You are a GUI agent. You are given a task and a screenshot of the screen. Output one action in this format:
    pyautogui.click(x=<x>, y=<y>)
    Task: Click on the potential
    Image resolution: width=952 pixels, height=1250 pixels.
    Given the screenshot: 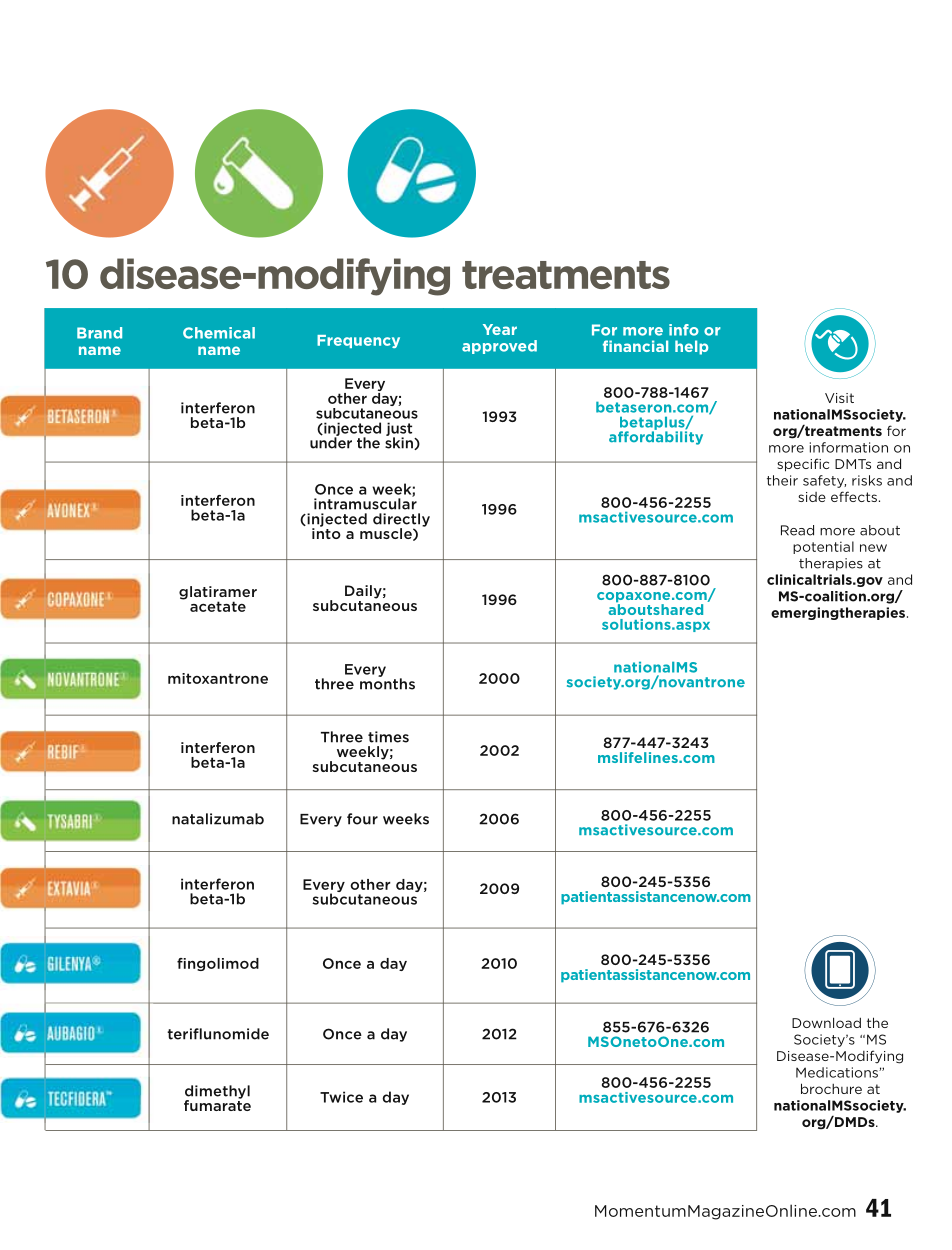 What is the action you would take?
    pyautogui.click(x=823, y=547)
